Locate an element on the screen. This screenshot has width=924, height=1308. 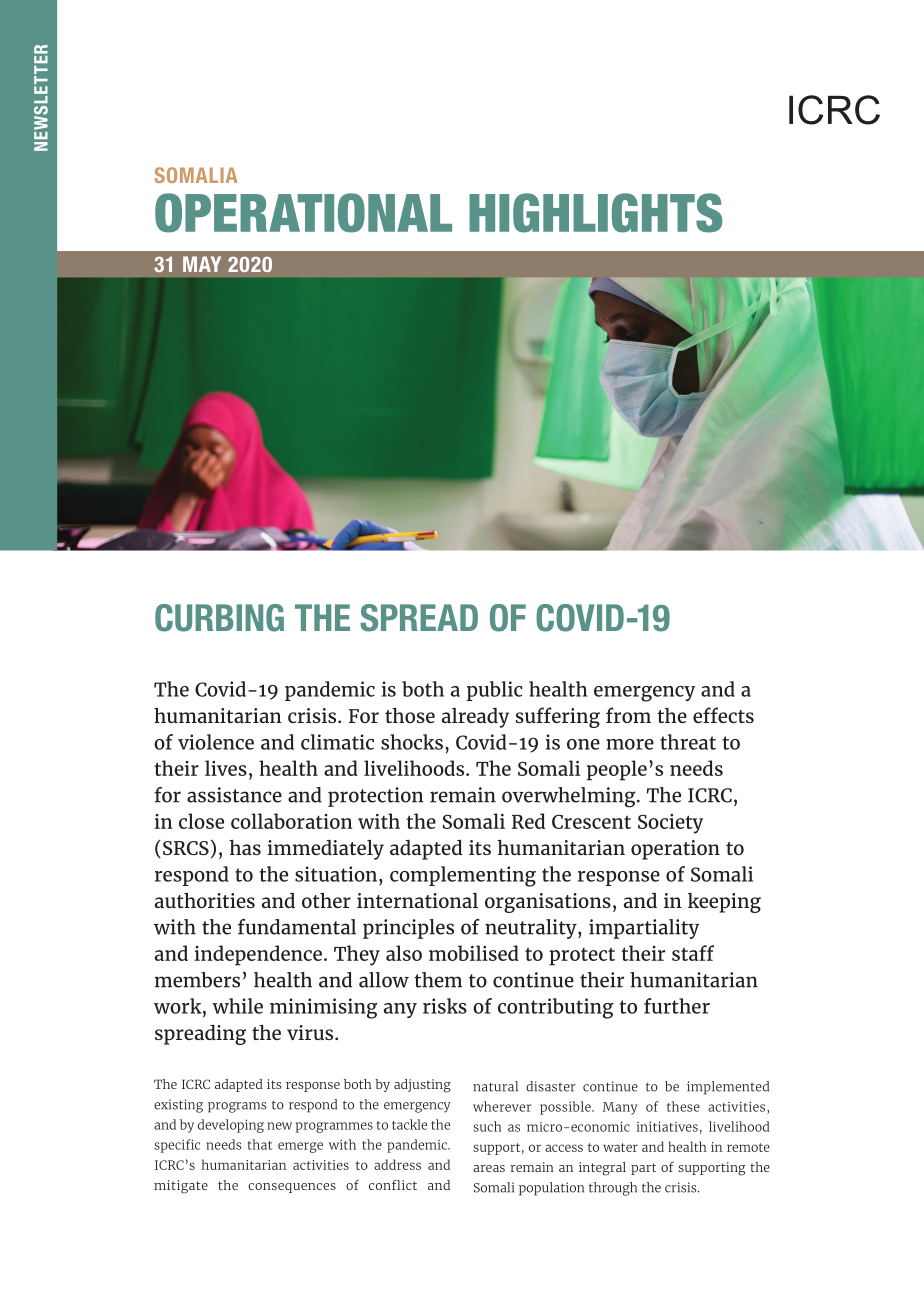
areas is located at coordinates (489, 1168).
